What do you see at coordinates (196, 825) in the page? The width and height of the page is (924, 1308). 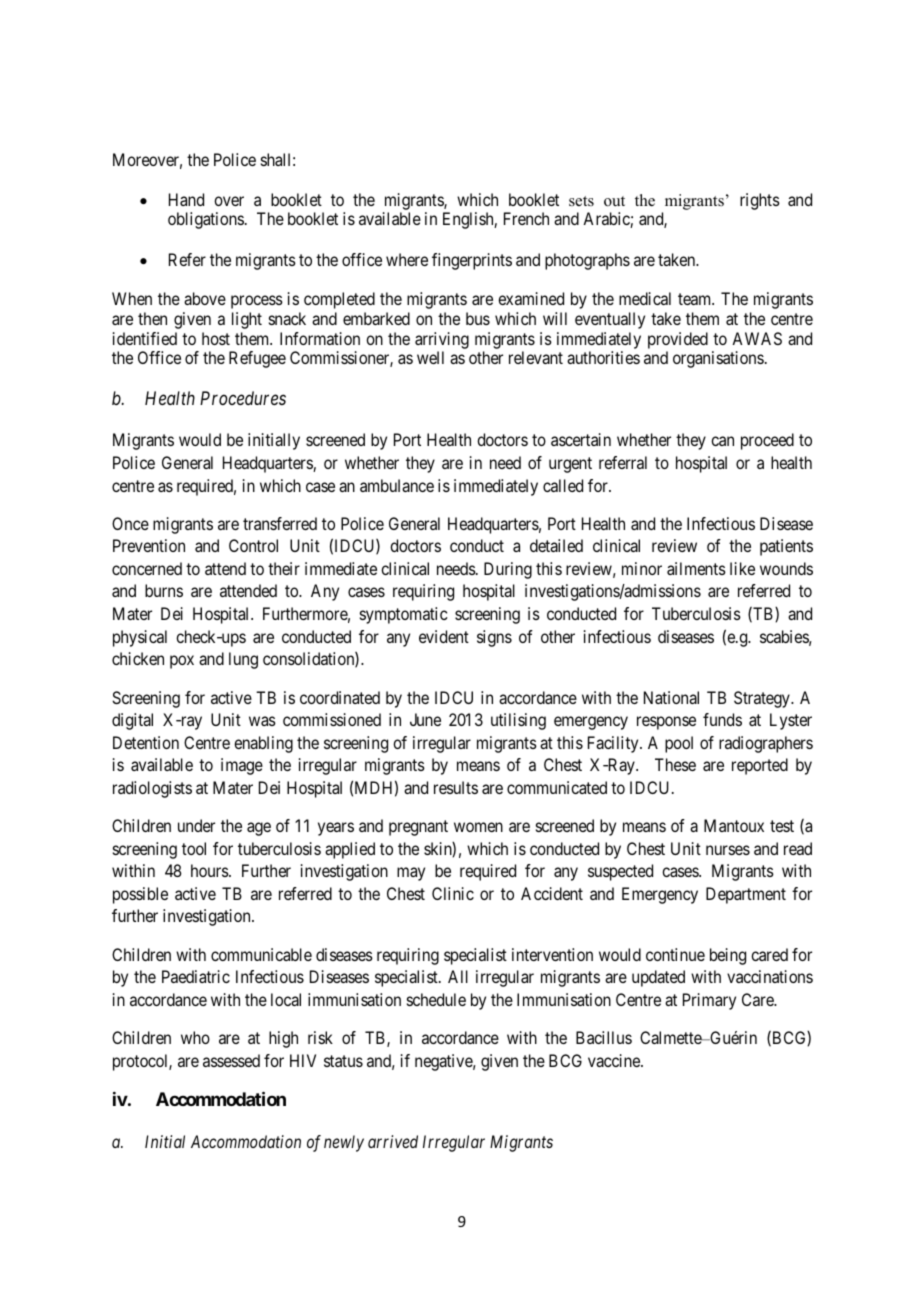 I see `under` at bounding box center [196, 825].
